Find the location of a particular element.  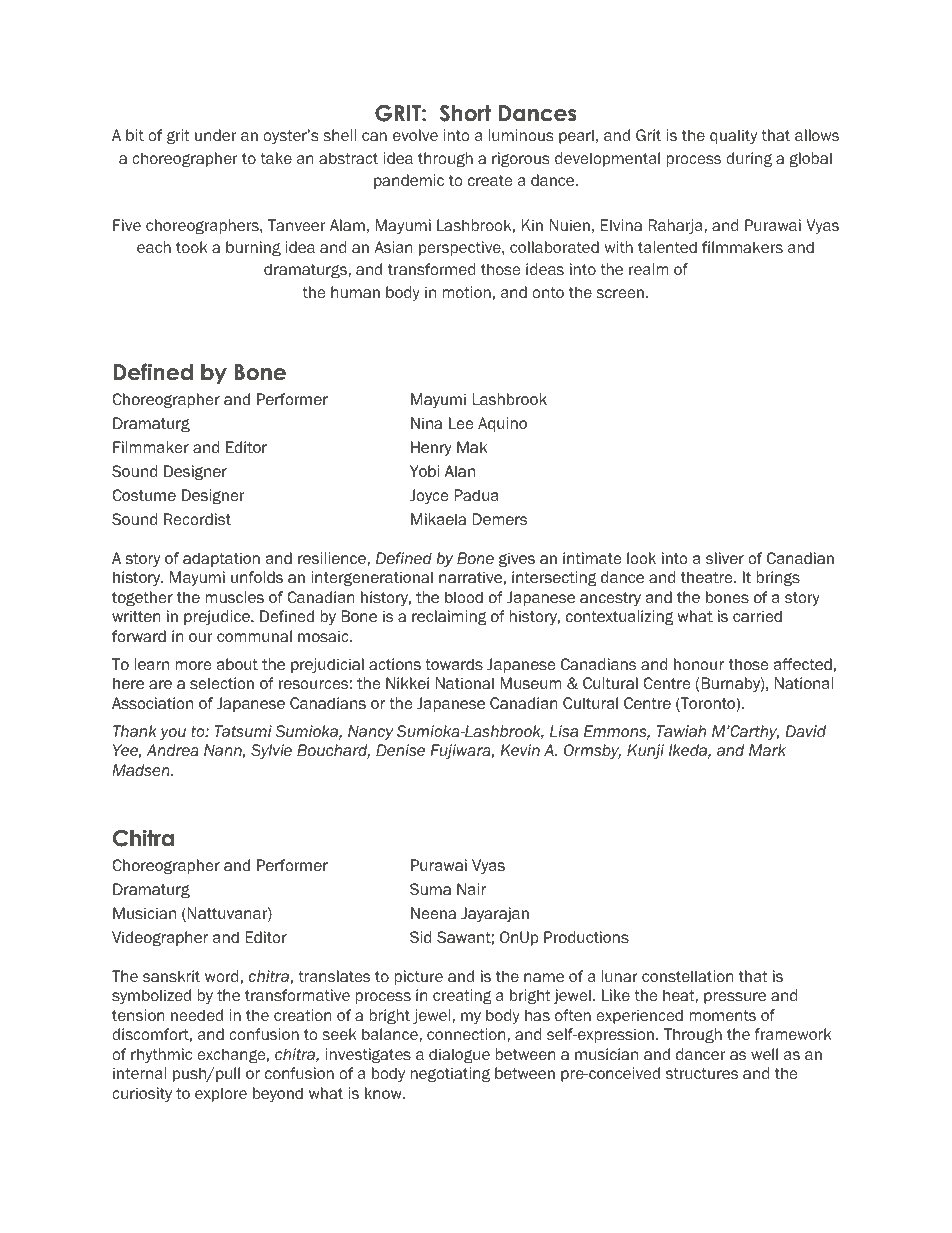

explore is located at coordinates (221, 1094).
